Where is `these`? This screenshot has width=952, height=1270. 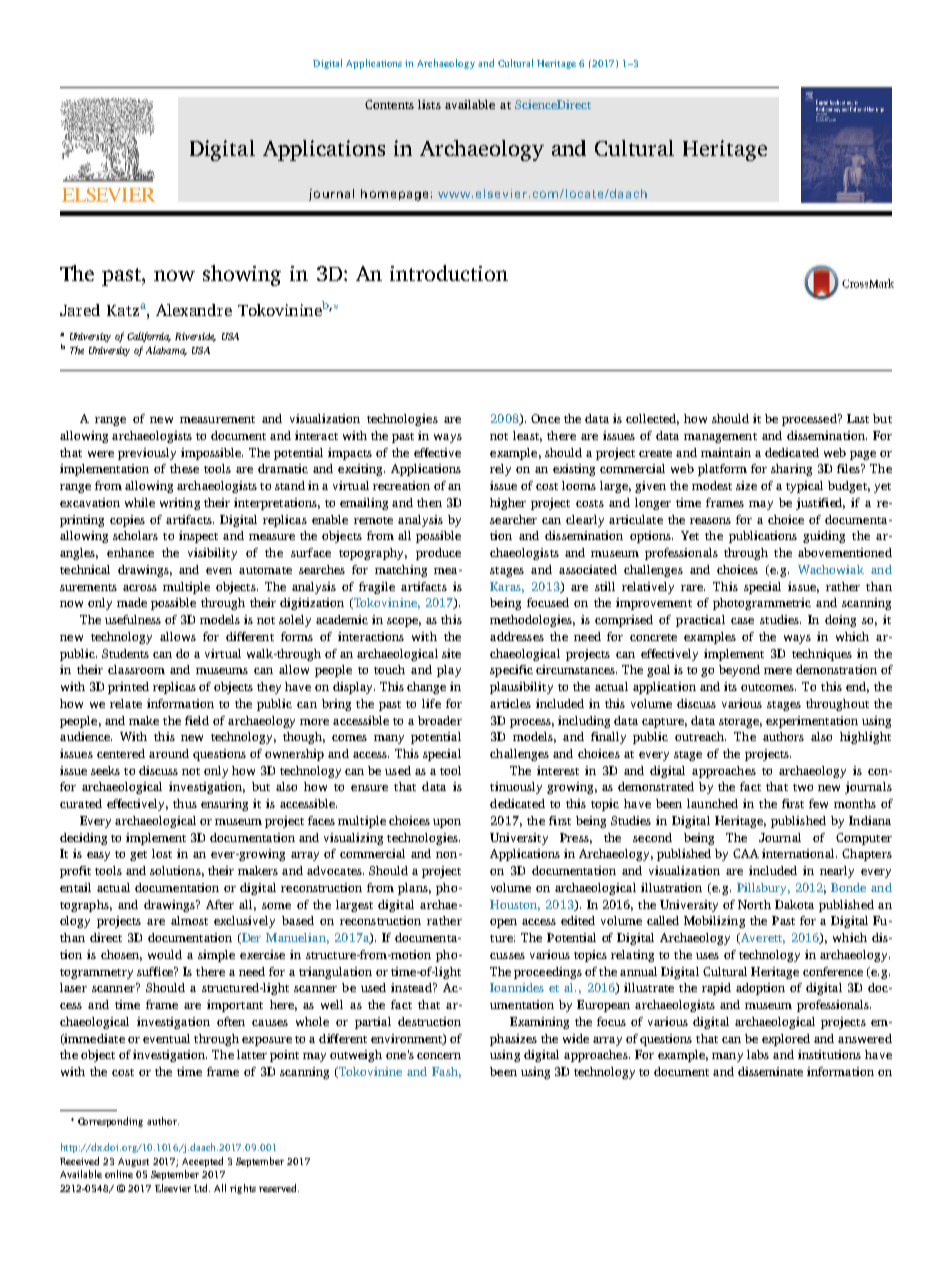 these is located at coordinates (184, 468).
